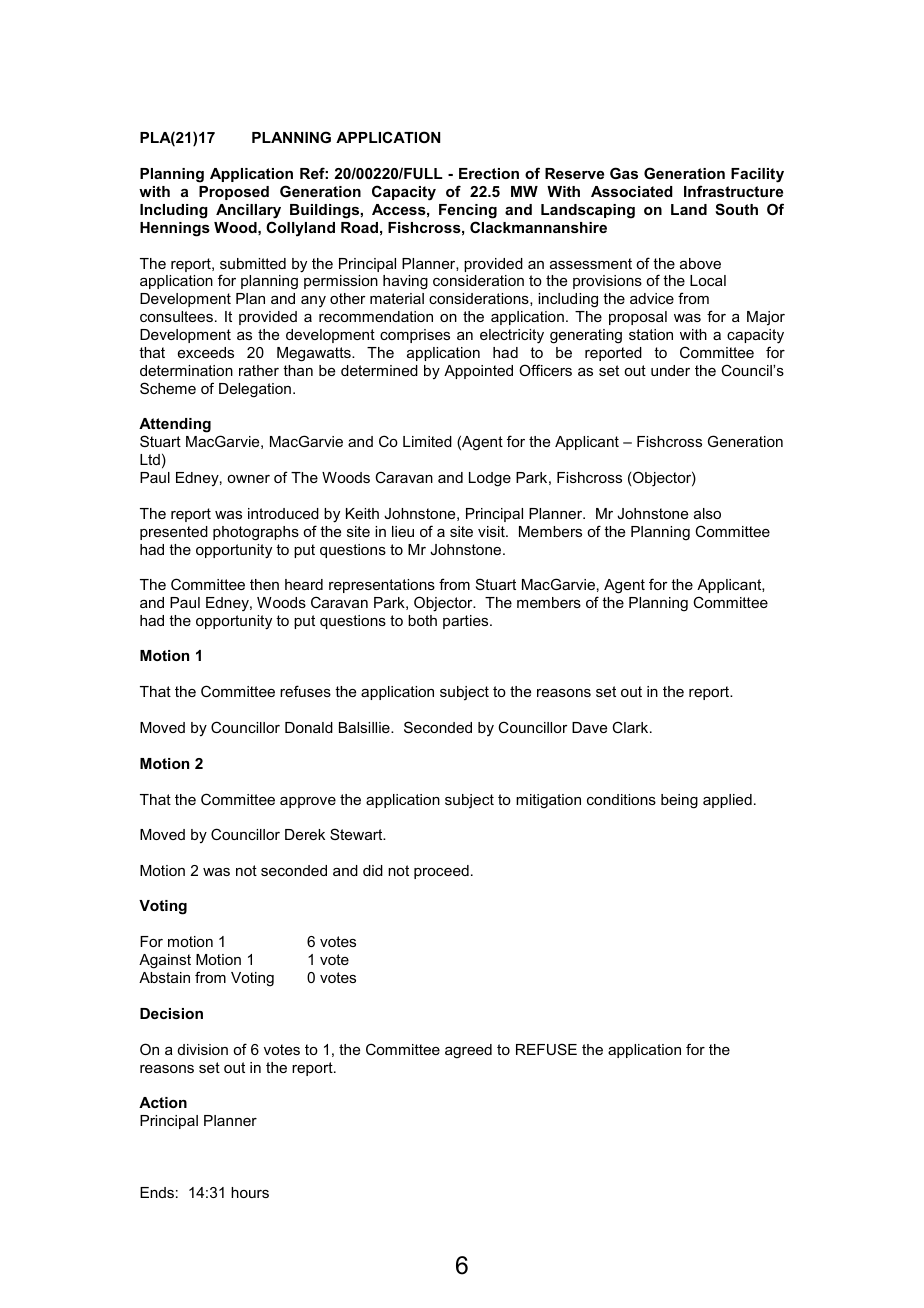 The height and width of the screenshot is (1308, 924). Describe the element at coordinates (165, 961) in the screenshot. I see `Against` at that location.
